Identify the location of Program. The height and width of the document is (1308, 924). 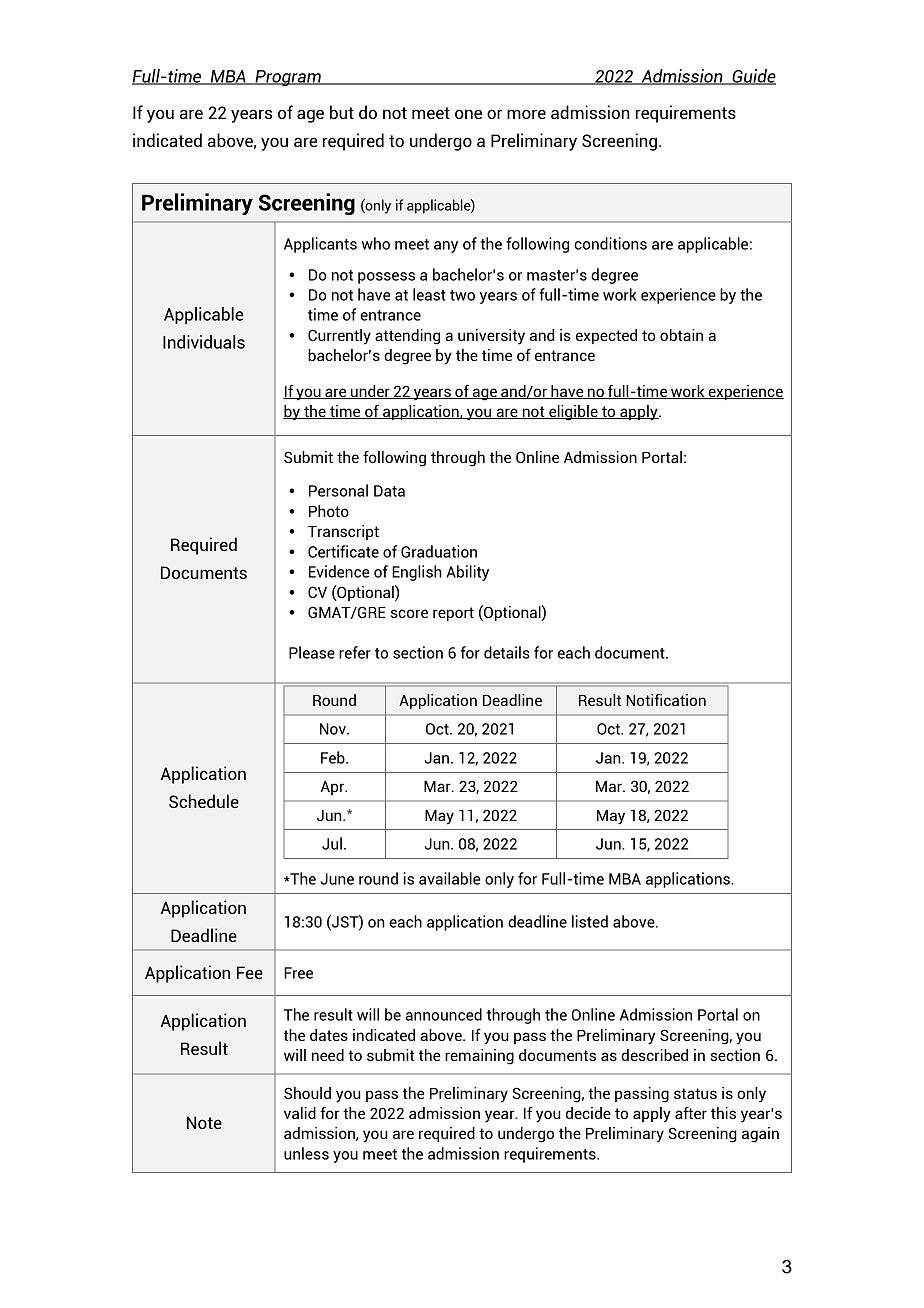
(288, 78).
